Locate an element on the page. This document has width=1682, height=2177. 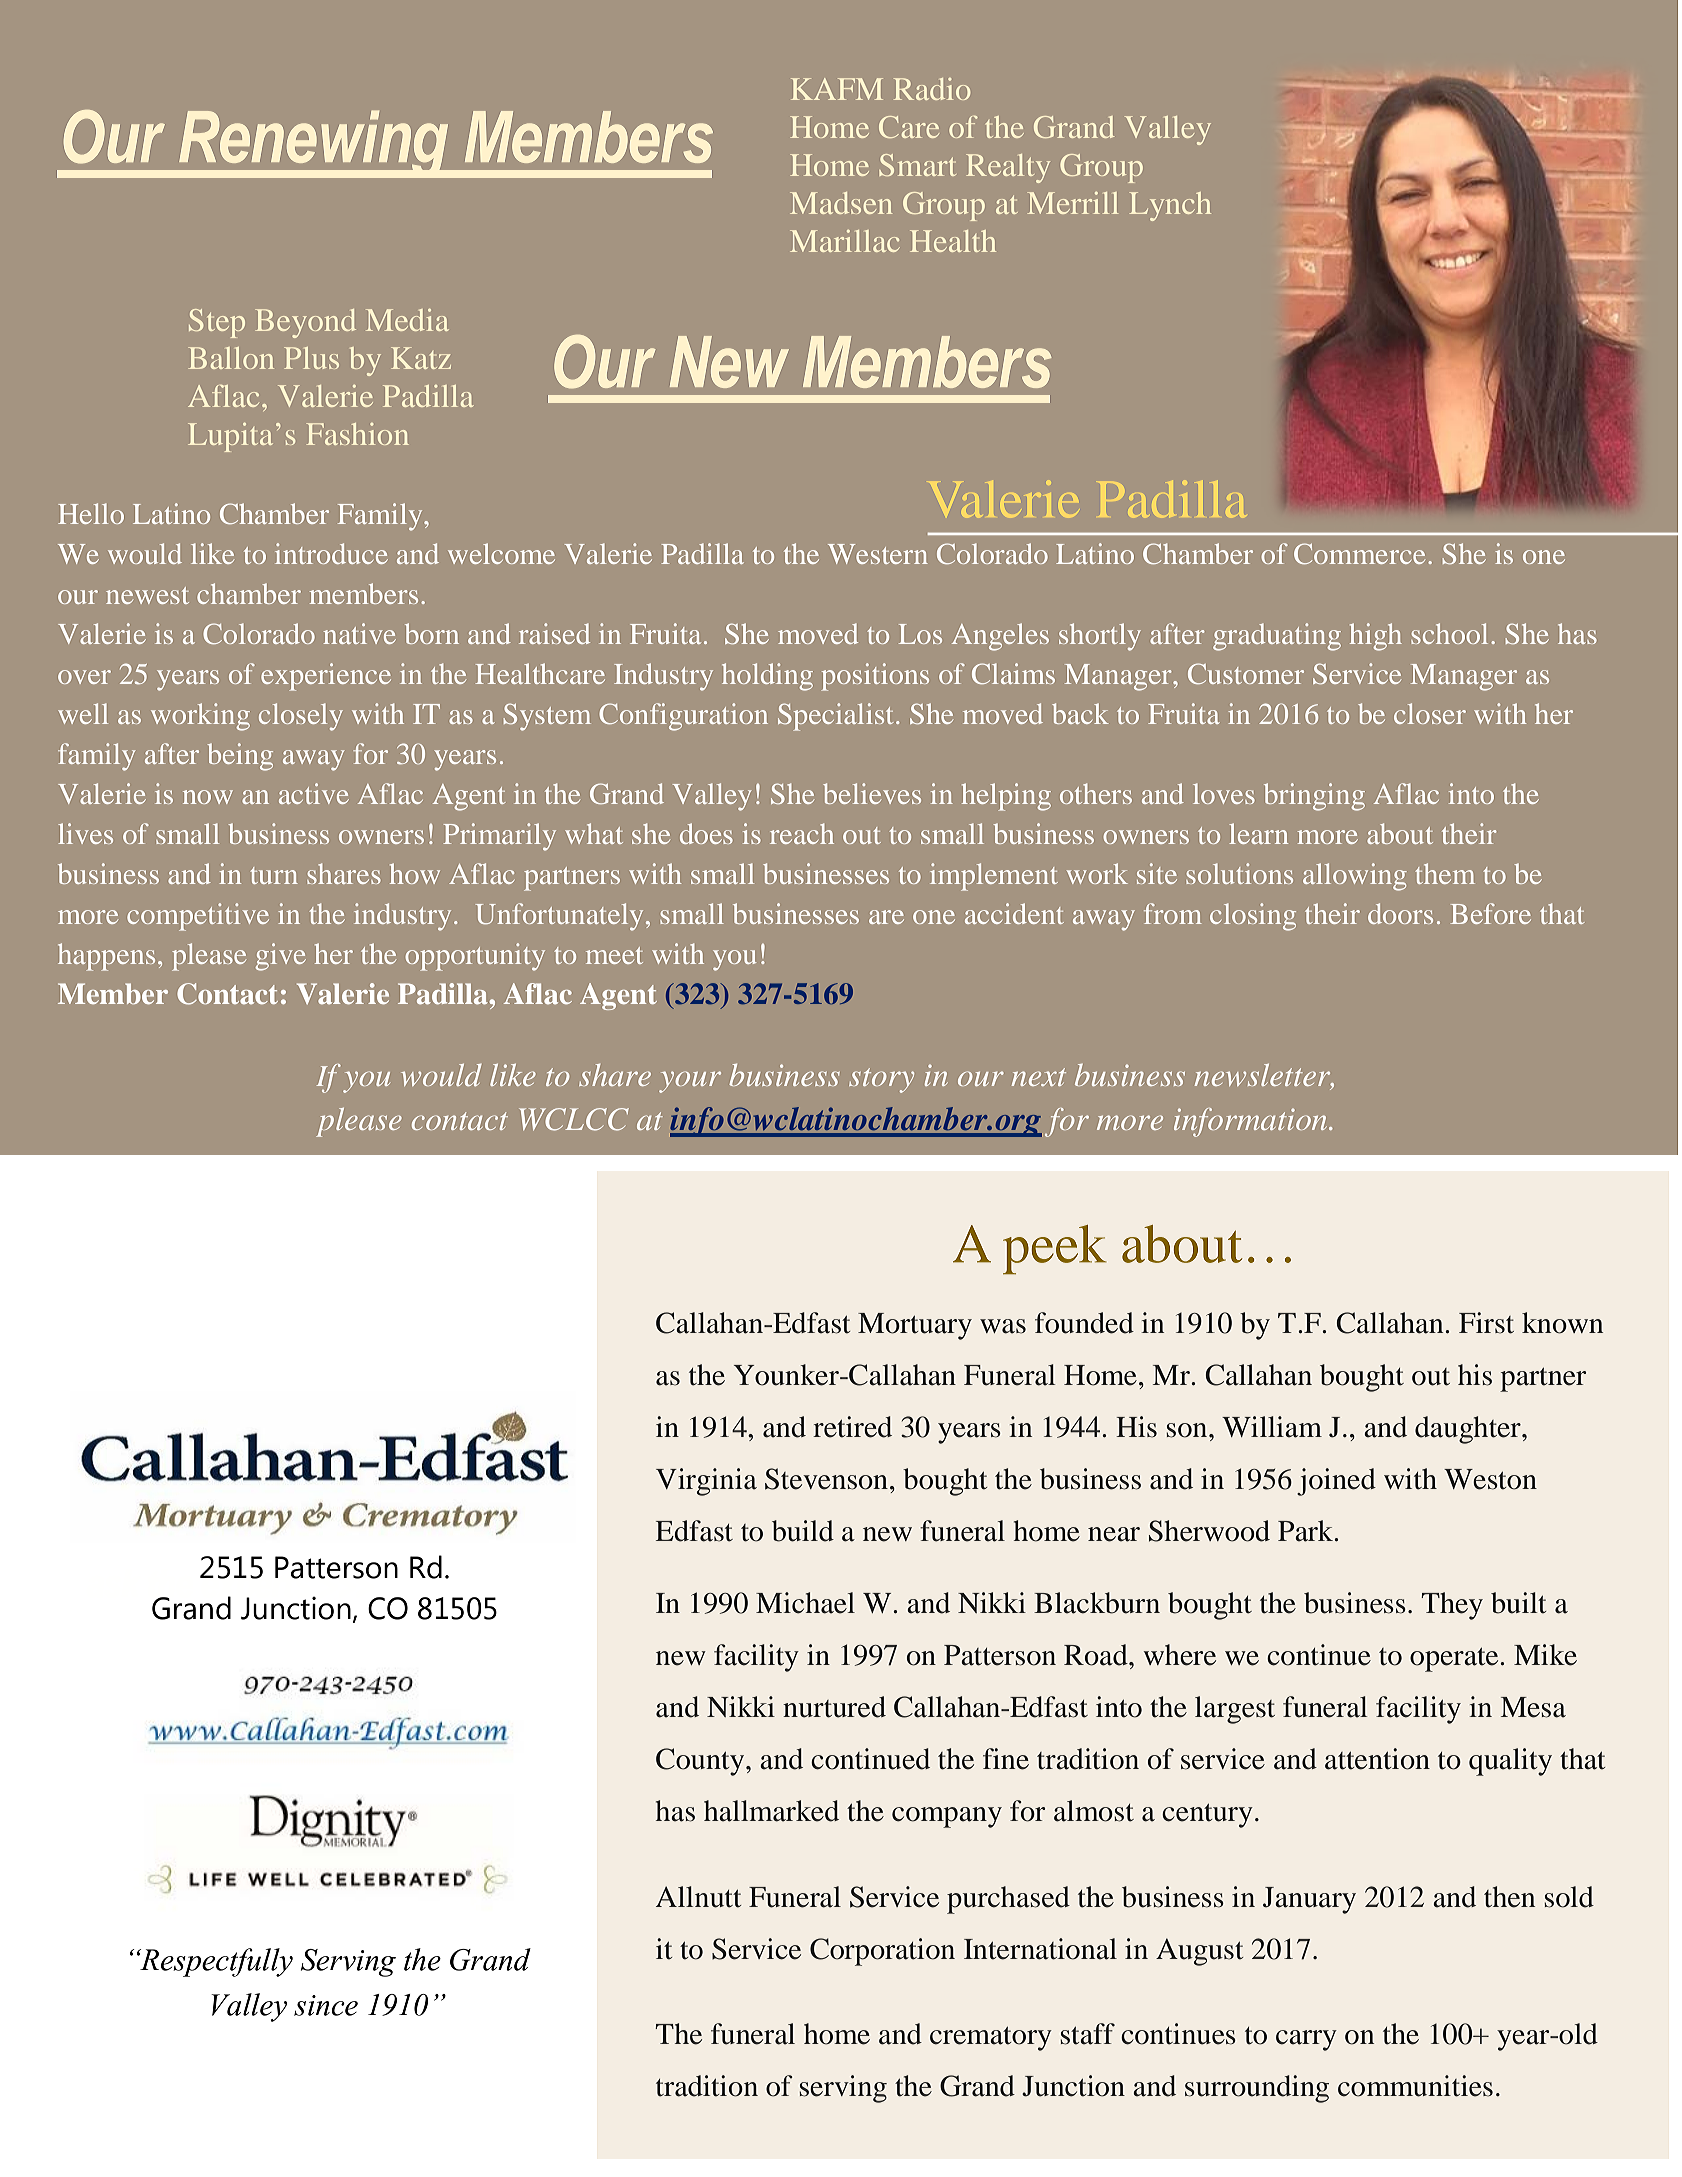
positions is located at coordinates (875, 677).
